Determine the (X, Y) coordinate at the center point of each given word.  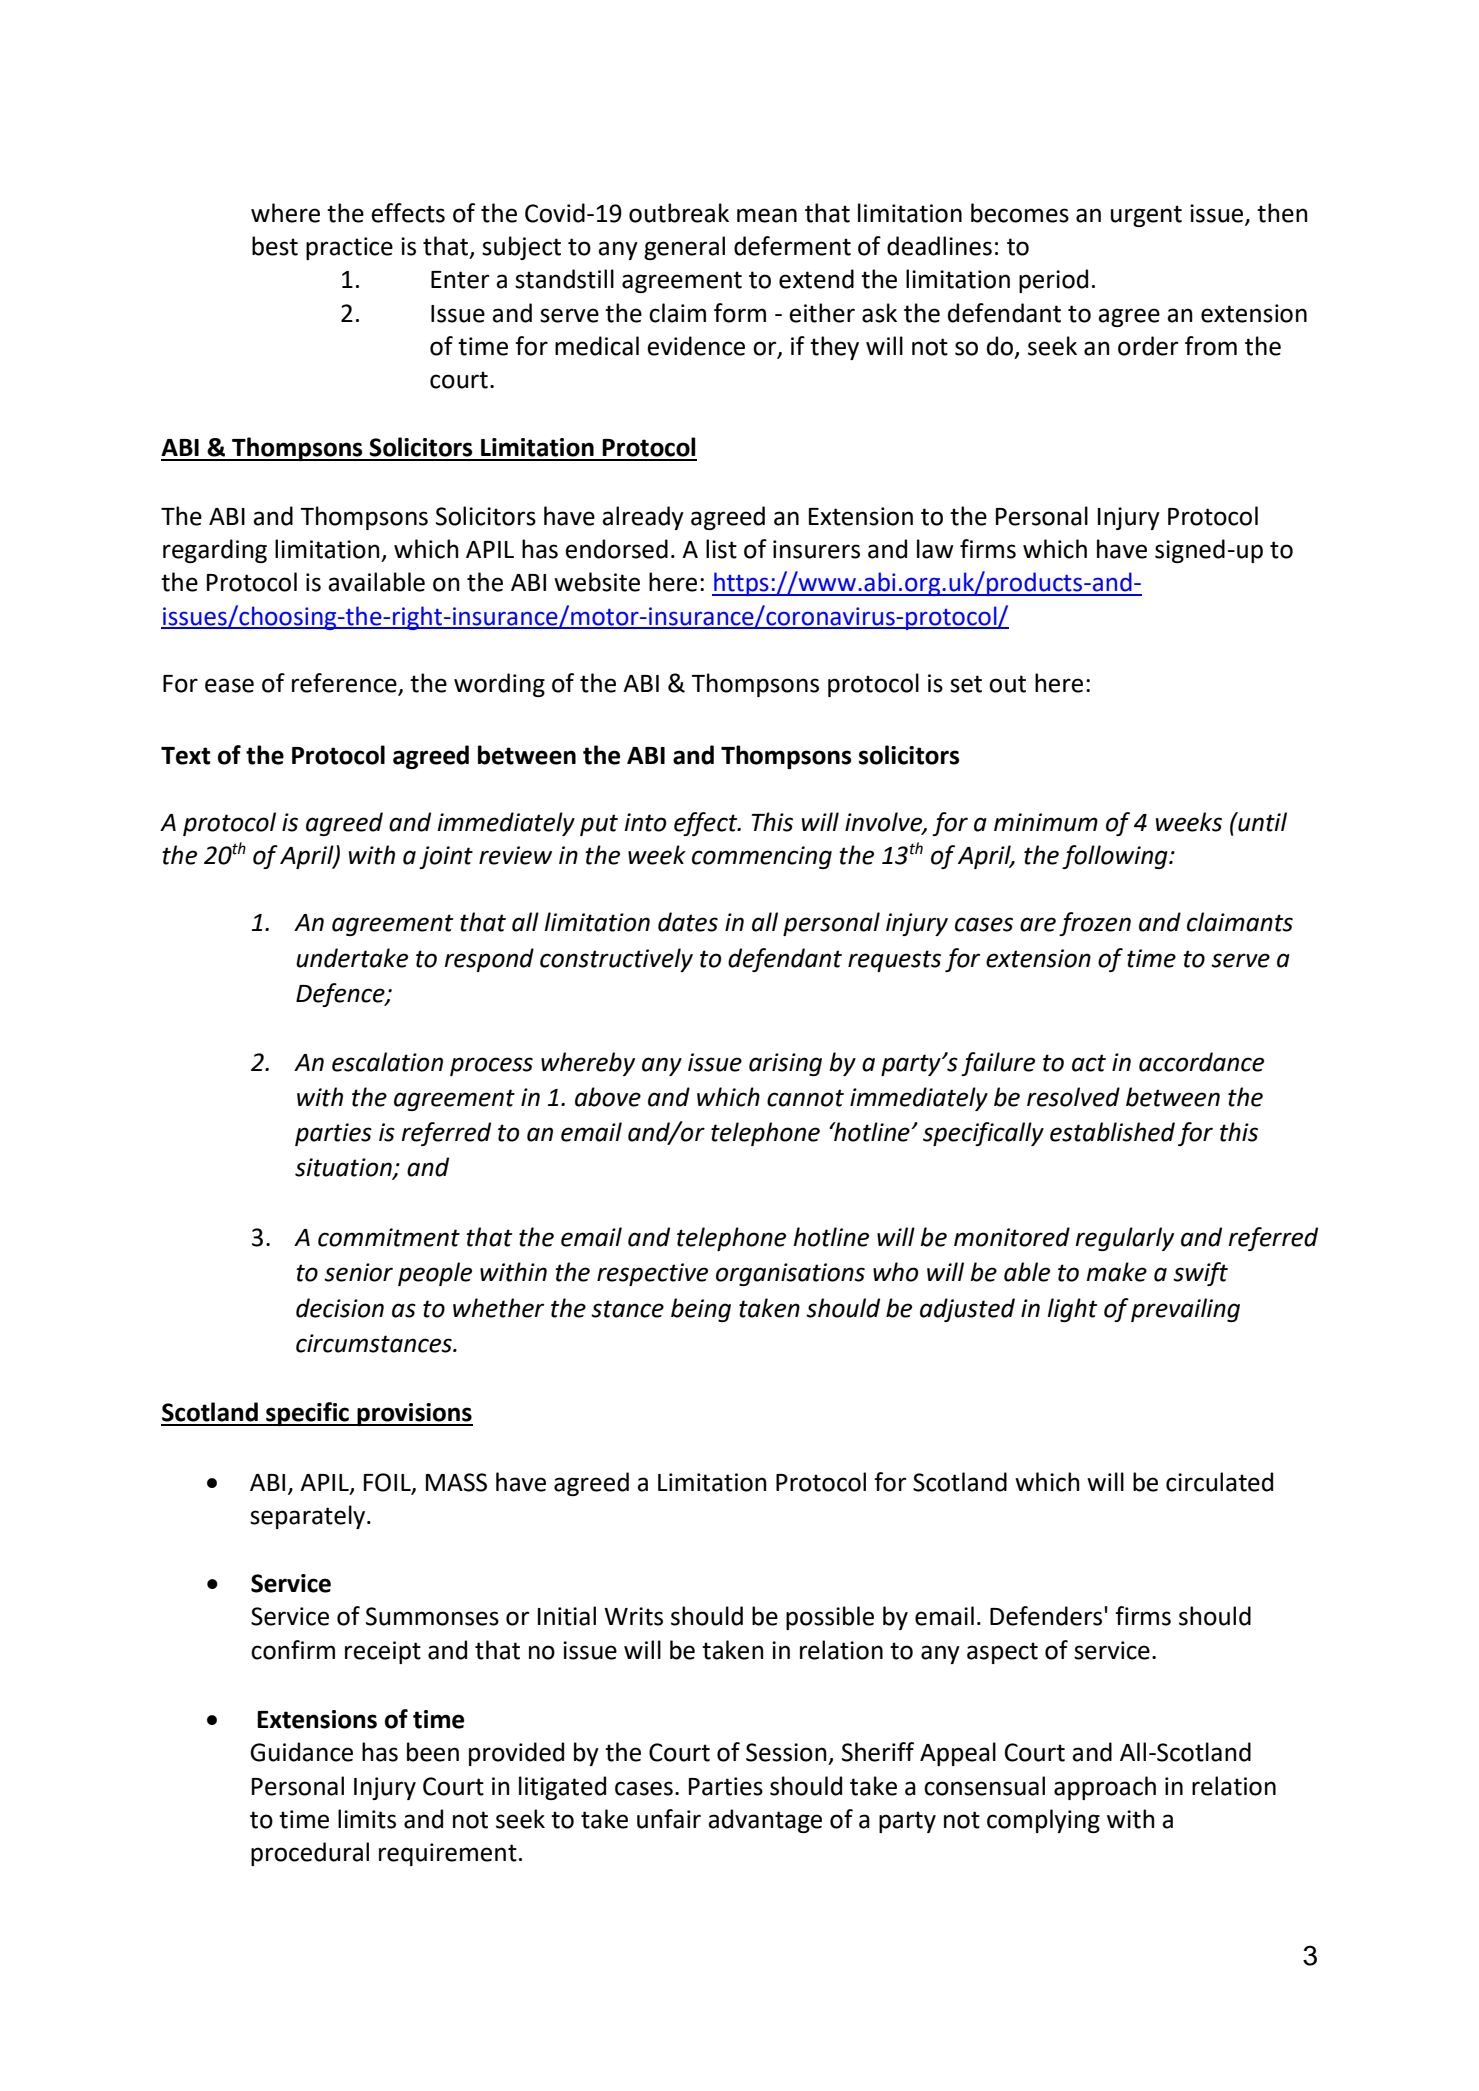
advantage (765, 1821)
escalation (387, 1062)
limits (367, 1819)
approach (1105, 1788)
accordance (1201, 1062)
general (684, 248)
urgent (1146, 216)
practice (349, 248)
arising (785, 1064)
